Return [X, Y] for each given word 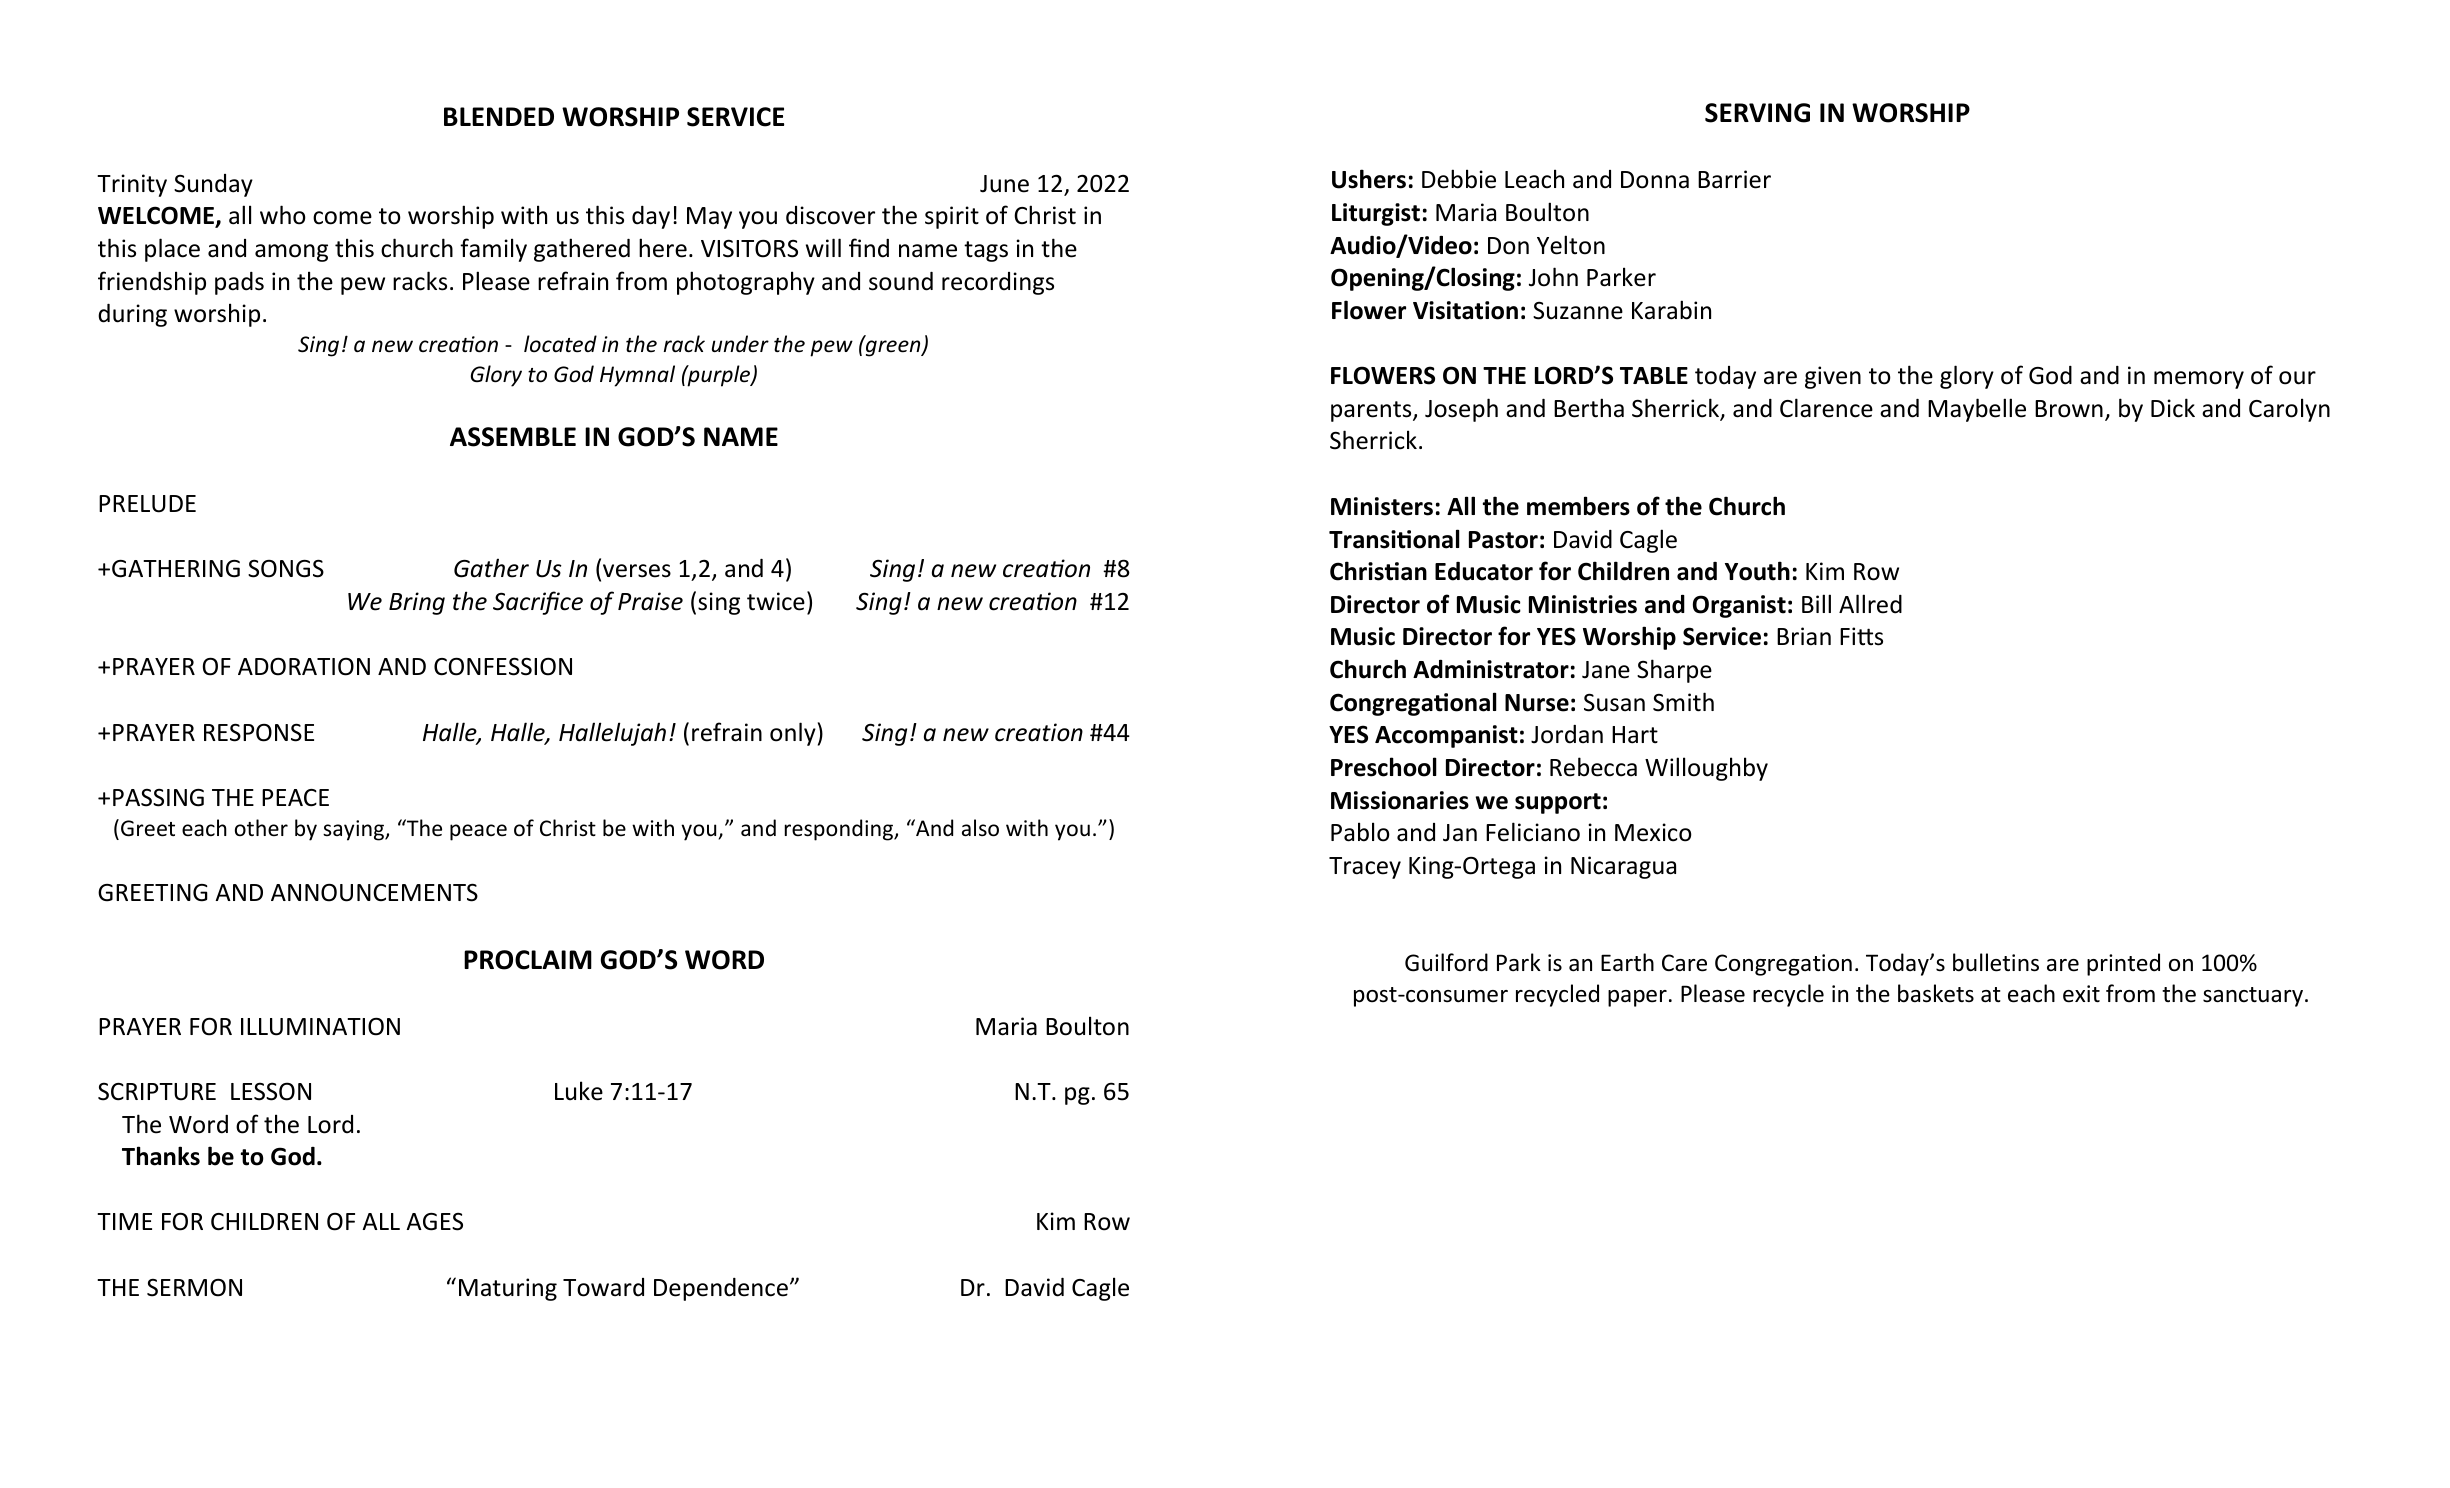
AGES [434, 1222]
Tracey [1365, 868]
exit [2081, 994]
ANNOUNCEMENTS [374, 892]
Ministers [1382, 506]
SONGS [286, 568]
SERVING [1757, 113]
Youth [1757, 571]
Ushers [1369, 179]
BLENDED [499, 116]
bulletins [1996, 962]
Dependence [721, 1289]
